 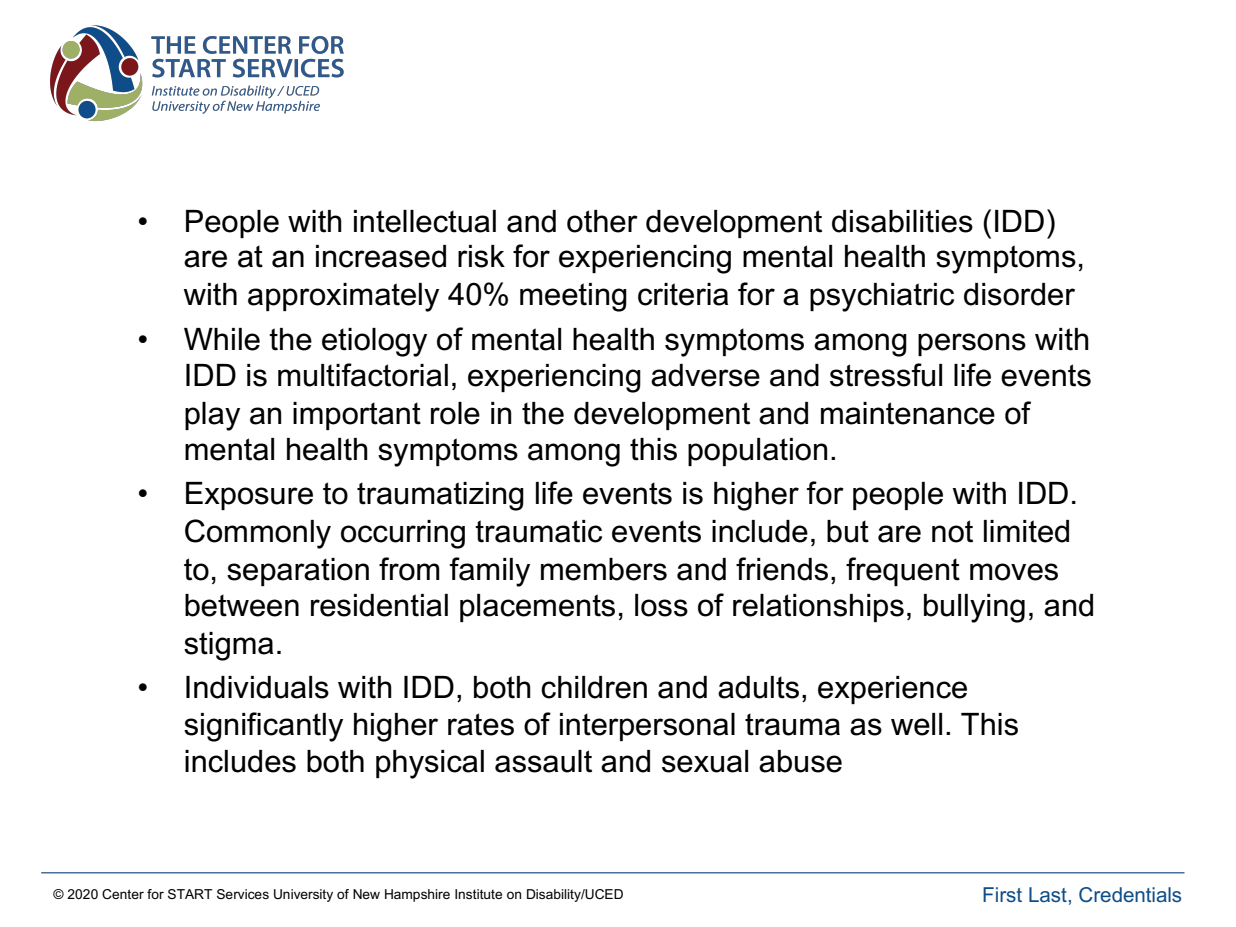 What do you see at coordinates (381, 256) in the screenshot?
I see `increased` at bounding box center [381, 256].
